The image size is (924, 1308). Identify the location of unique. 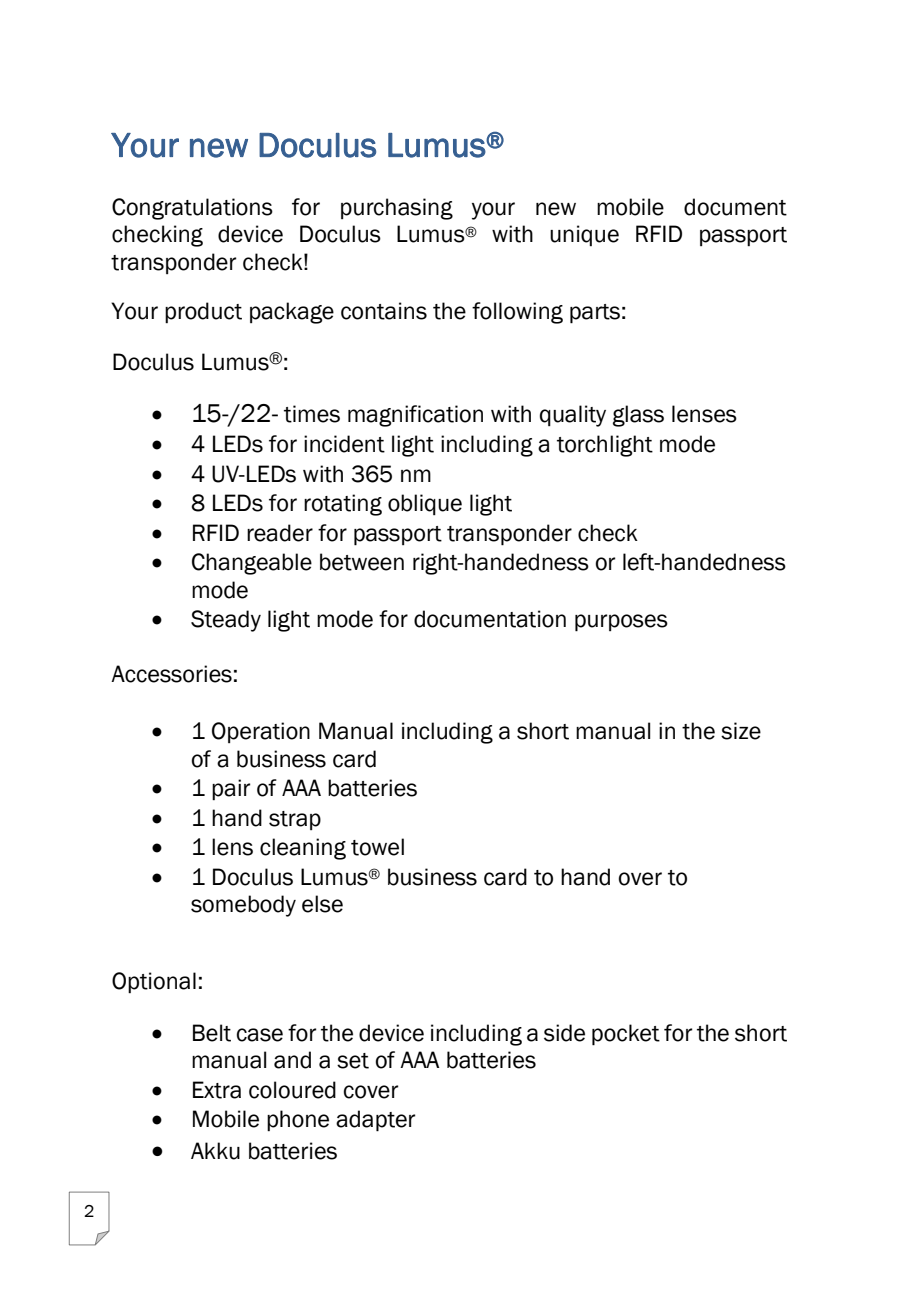
(584, 235).
